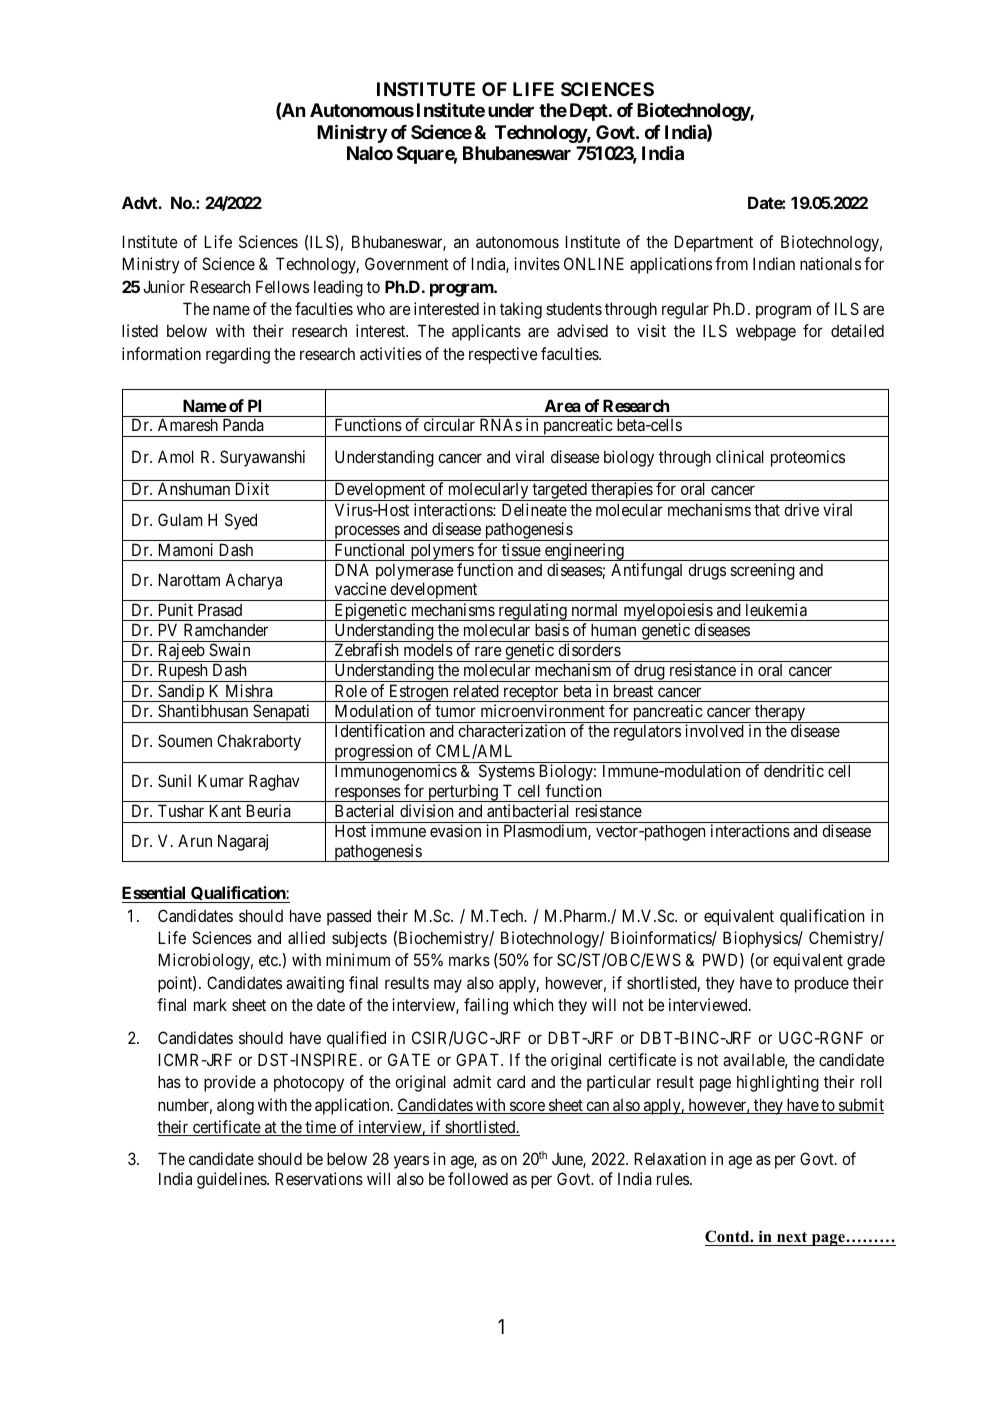  Describe the element at coordinates (232, 1180) in the screenshot. I see `guidelines` at that location.
